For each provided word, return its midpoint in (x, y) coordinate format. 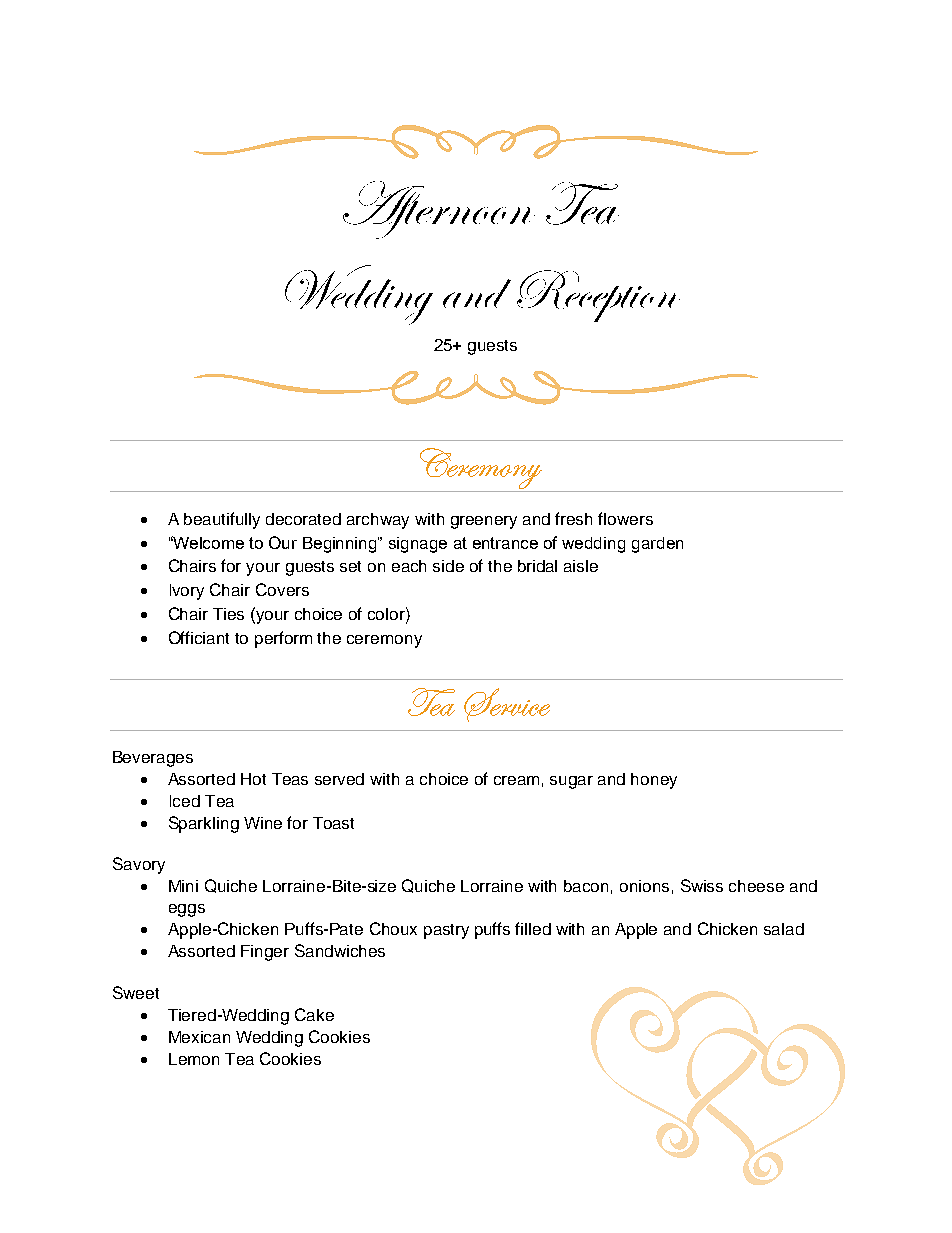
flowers (625, 518)
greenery (484, 522)
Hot (253, 779)
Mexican (199, 1037)
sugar (571, 782)
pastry (446, 931)
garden (657, 545)
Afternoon (439, 210)
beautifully (222, 520)
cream (516, 780)
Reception (598, 296)
